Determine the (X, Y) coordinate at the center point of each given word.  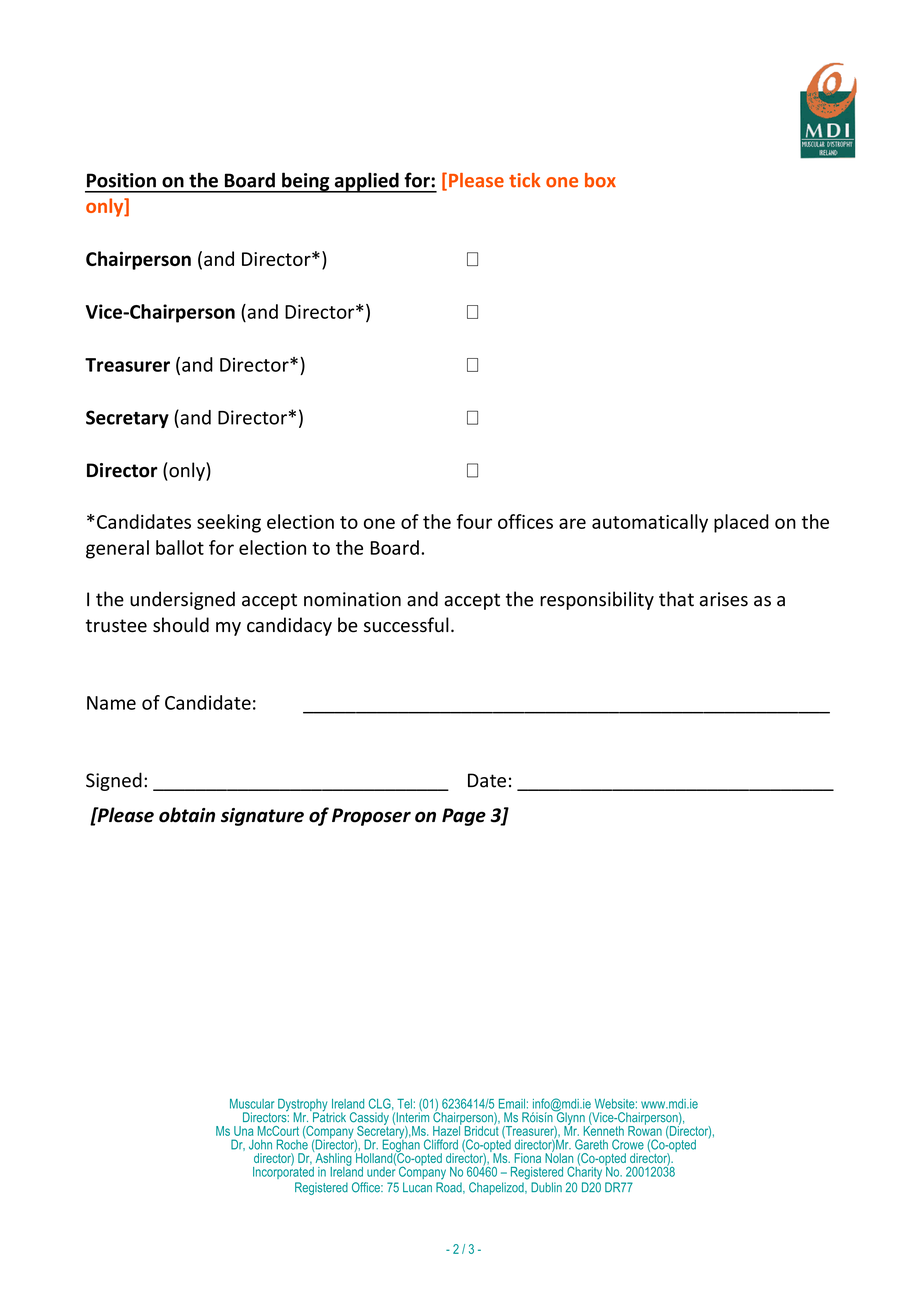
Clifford (441, 1144)
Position (121, 180)
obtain (187, 815)
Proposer (371, 817)
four (474, 521)
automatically (650, 523)
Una (243, 1131)
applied (366, 182)
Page (464, 817)
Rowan (645, 1129)
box (600, 180)
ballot (180, 547)
